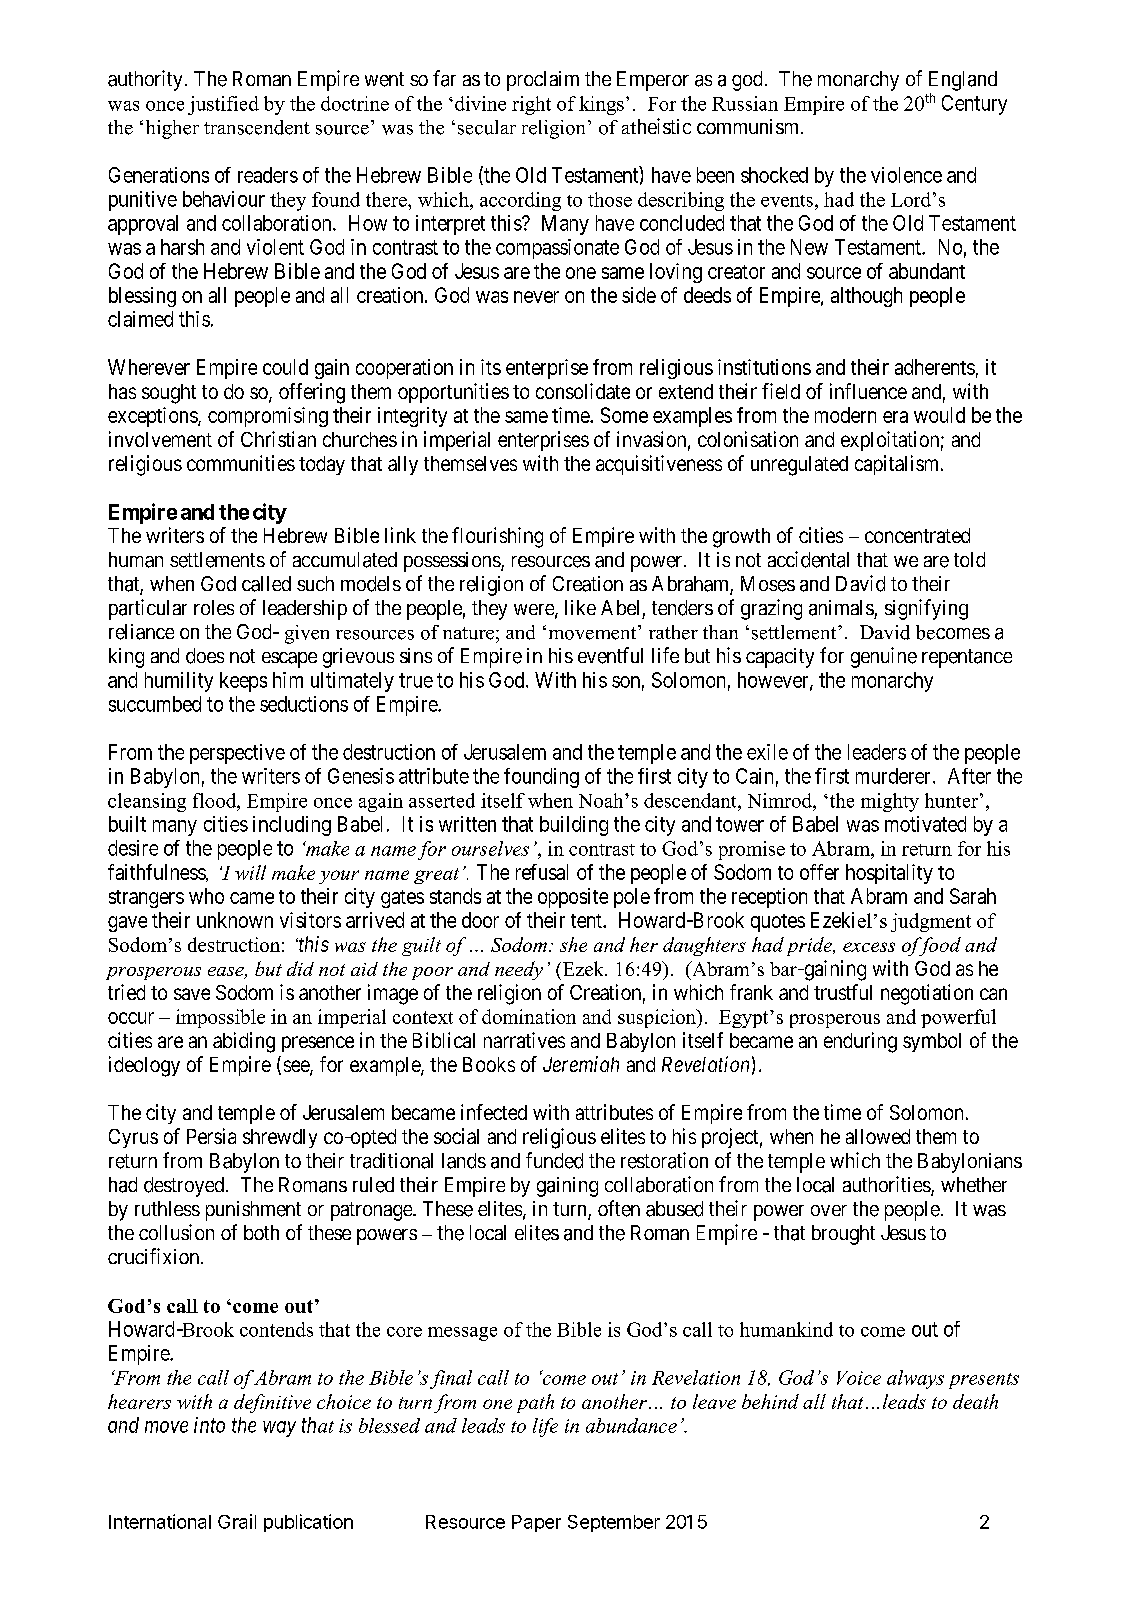  Describe the element at coordinates (237, 1521) in the image. I see `Grail` at that location.
